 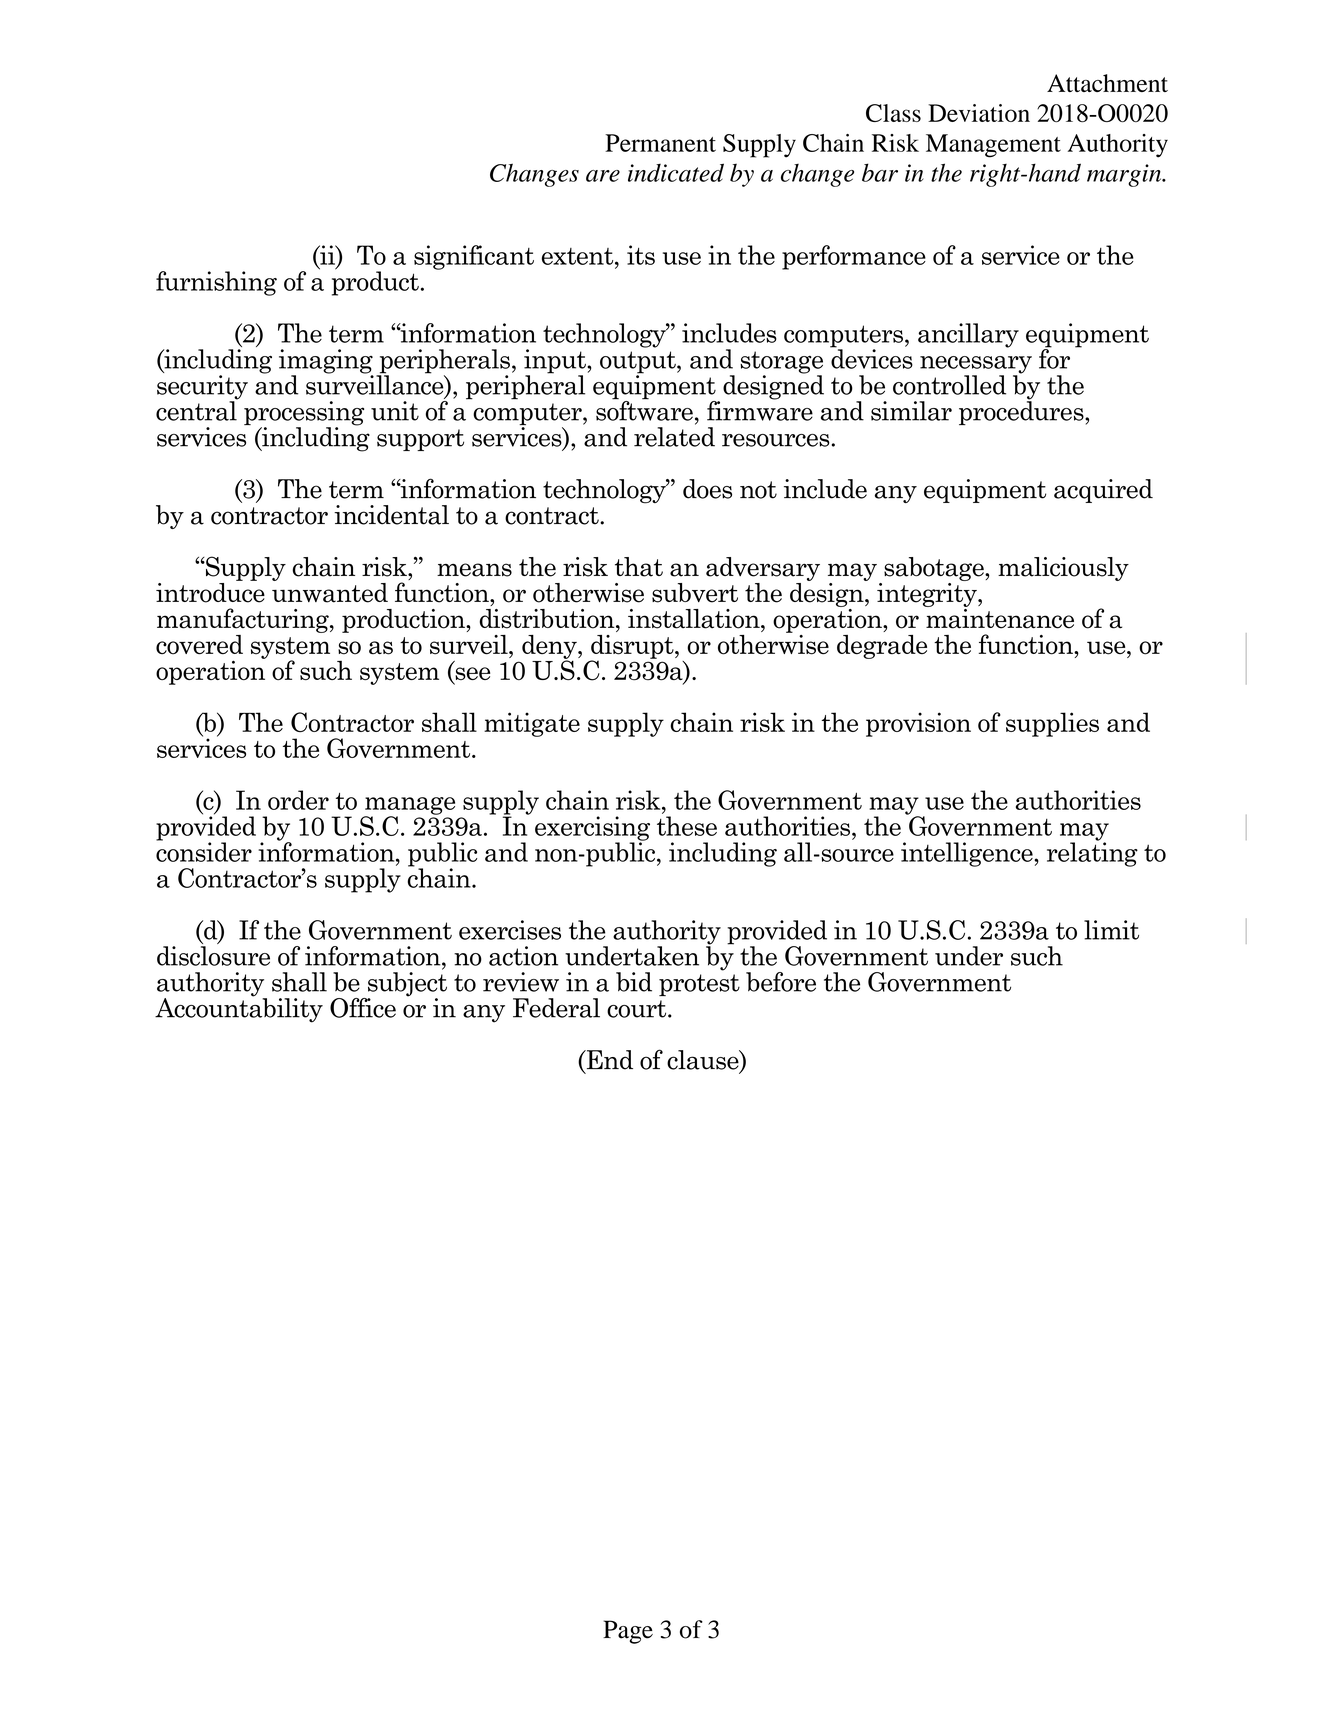 I want to click on intelligence, so click(x=968, y=854).
